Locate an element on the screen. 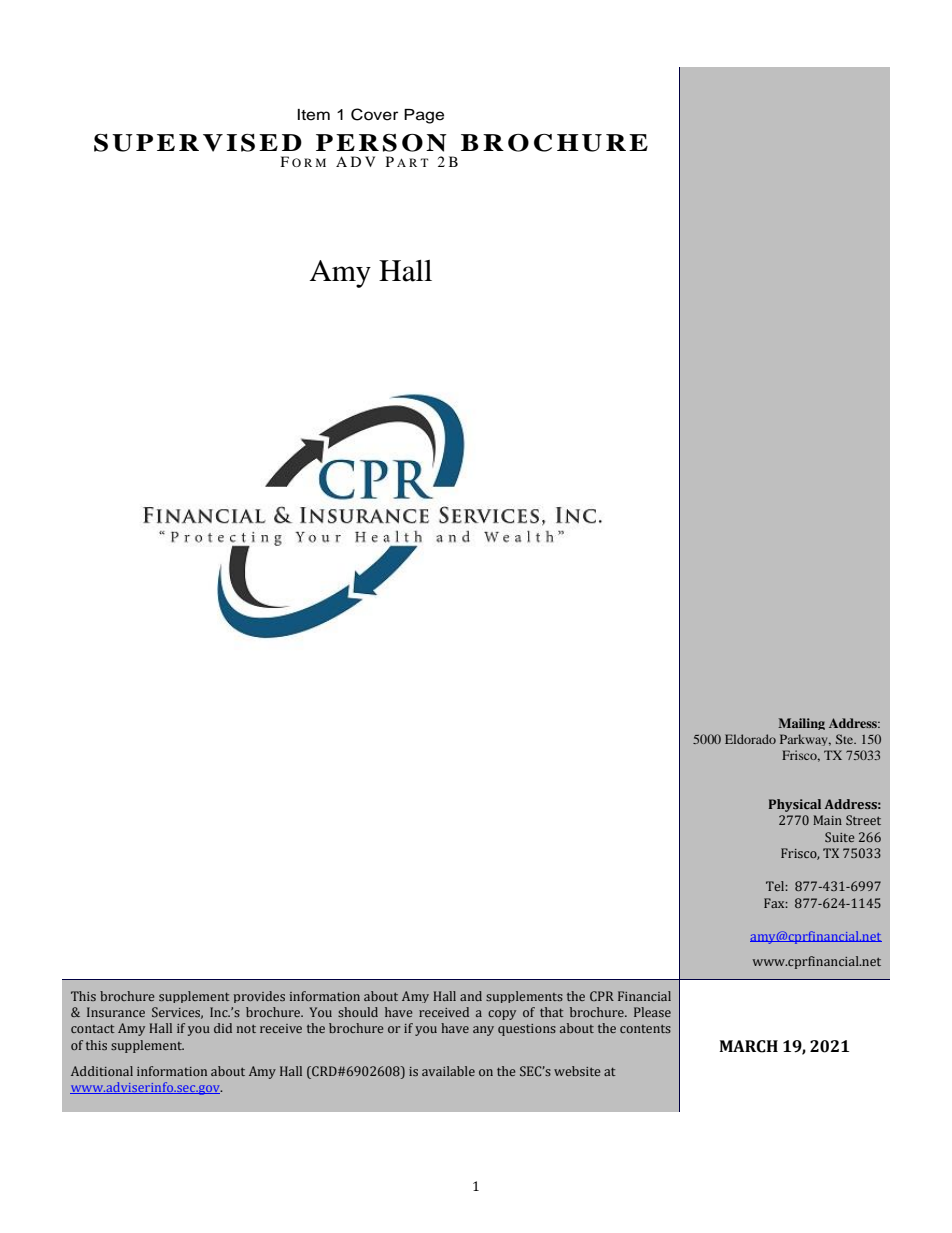 The width and height of the screenshot is (952, 1233). Page is located at coordinates (424, 116).
